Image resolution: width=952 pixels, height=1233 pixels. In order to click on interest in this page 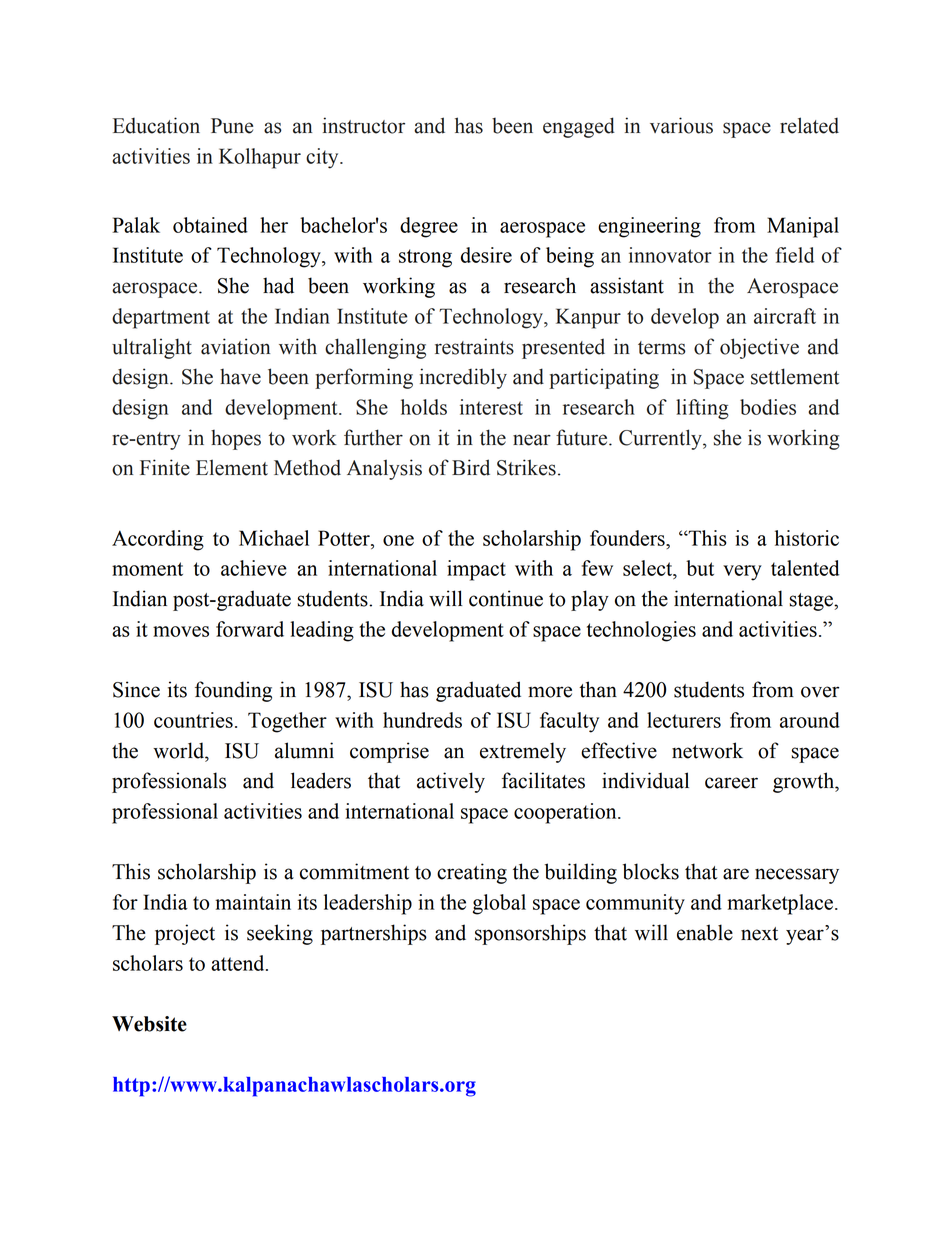, I will do `click(491, 407)`.
